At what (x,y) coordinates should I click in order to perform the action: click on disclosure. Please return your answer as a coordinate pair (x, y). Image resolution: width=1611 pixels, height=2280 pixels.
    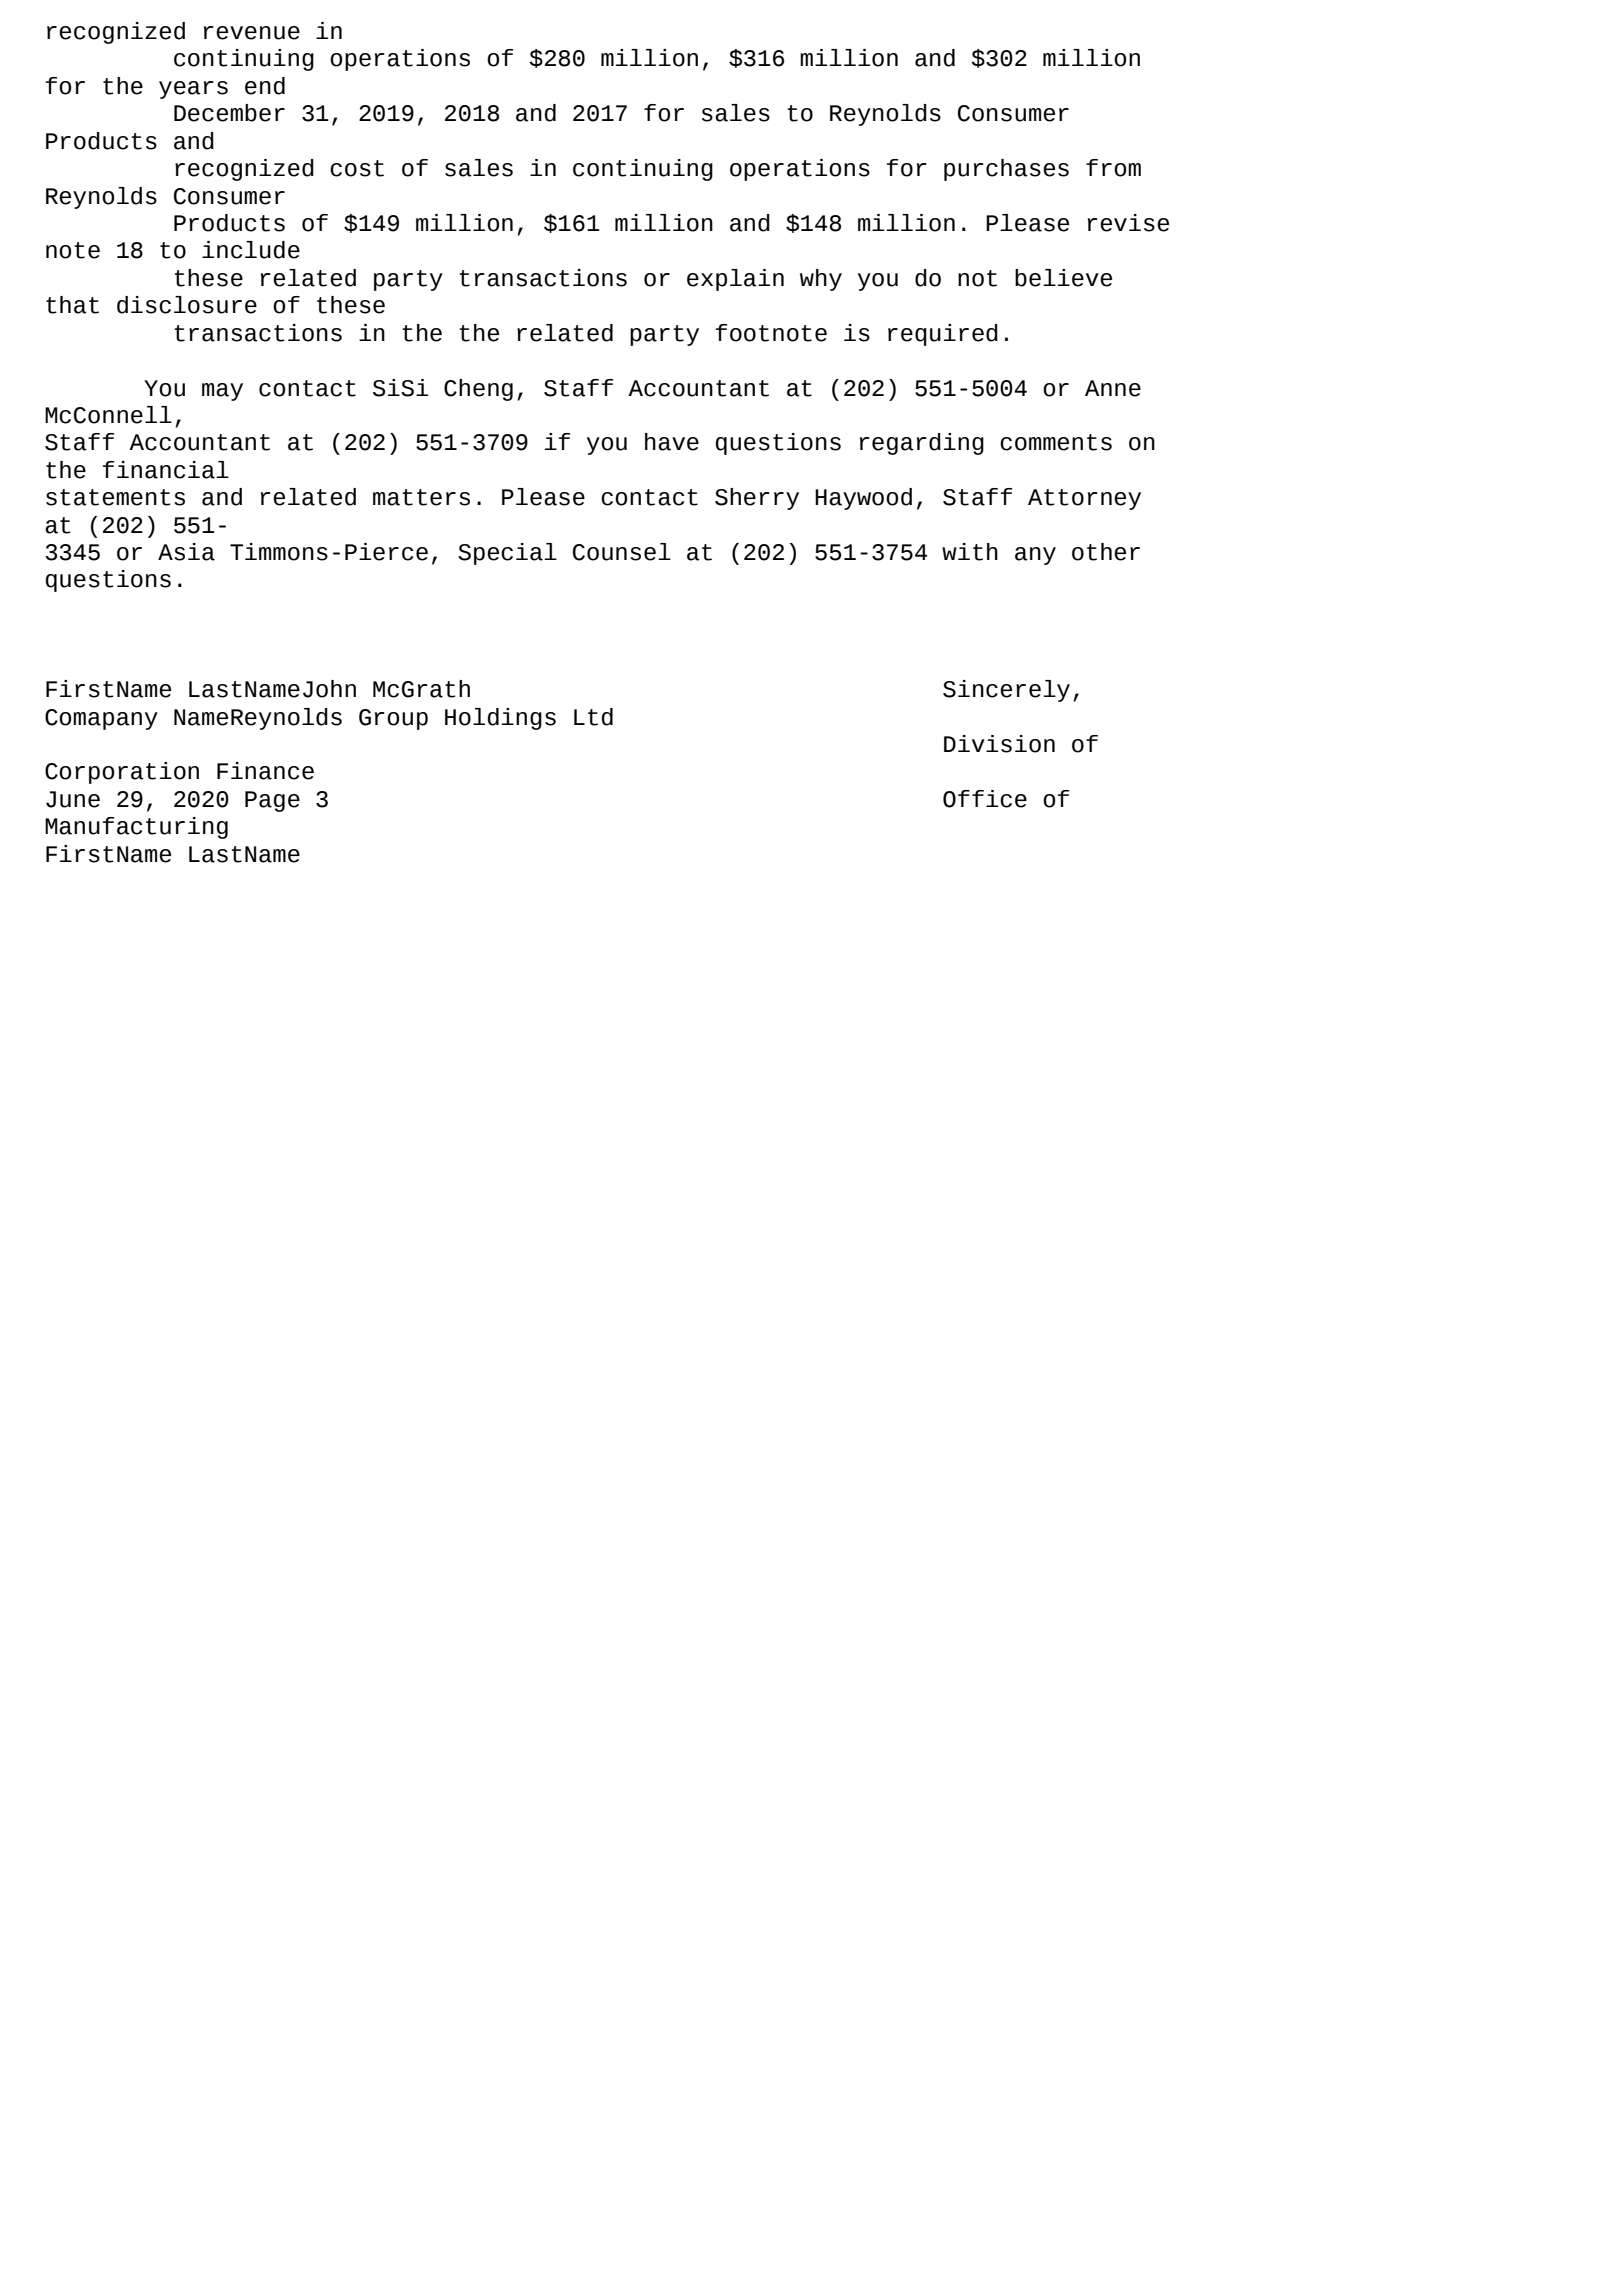
    Looking at the image, I should click on (187, 305).
